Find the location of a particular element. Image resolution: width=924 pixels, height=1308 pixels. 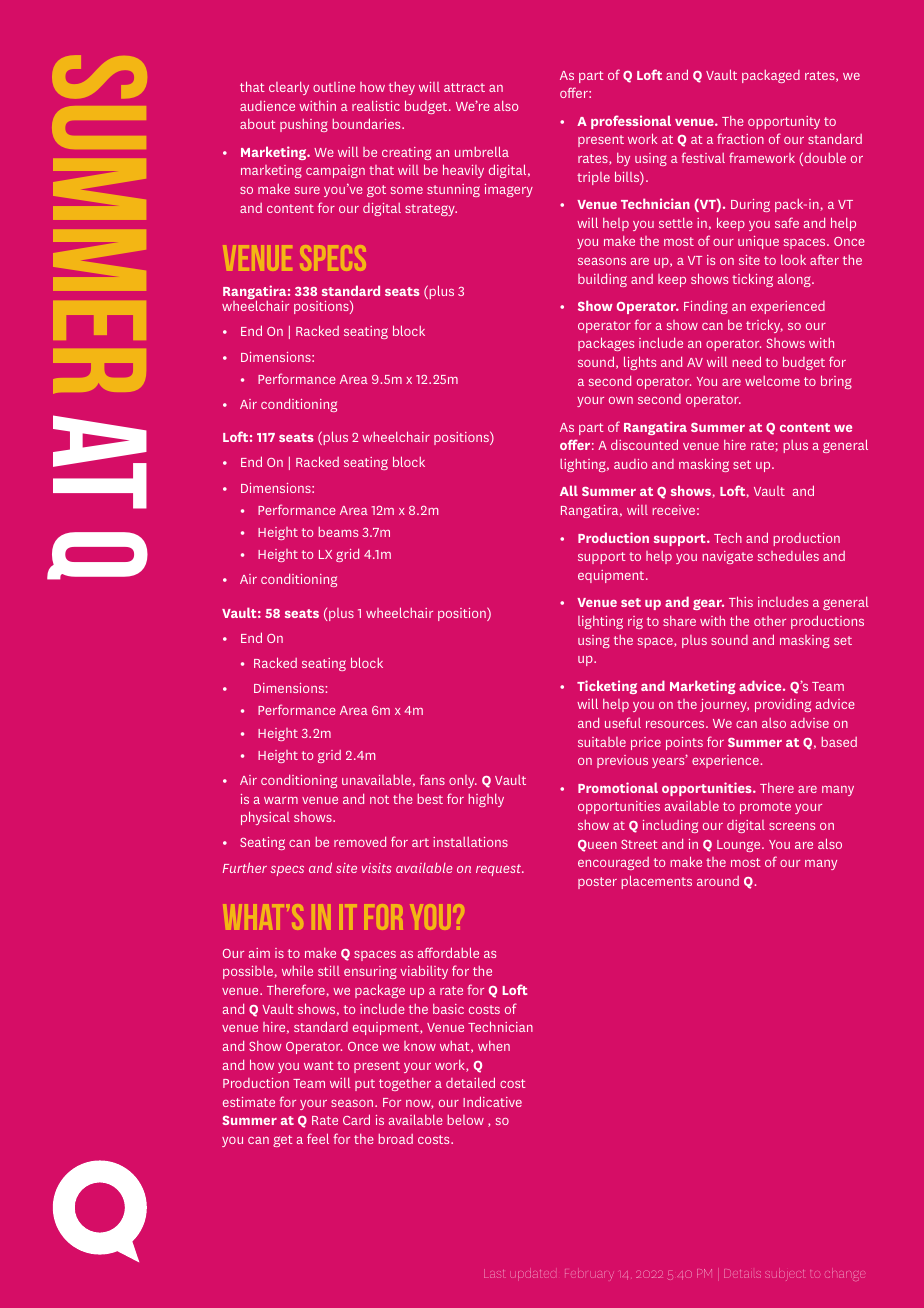

February is located at coordinates (588, 1273).
